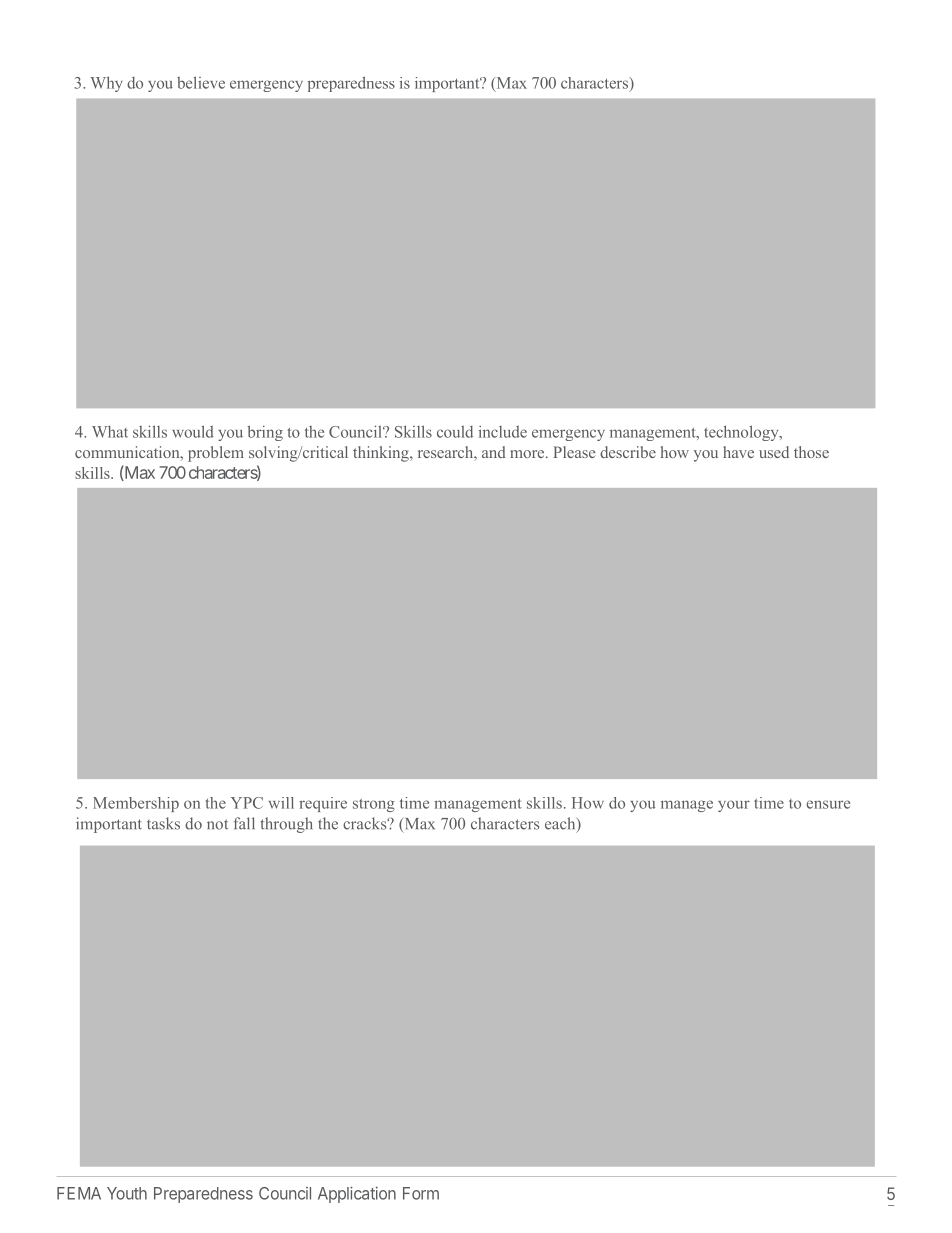 Image resolution: width=952 pixels, height=1233 pixels. I want to click on strong, so click(374, 805).
